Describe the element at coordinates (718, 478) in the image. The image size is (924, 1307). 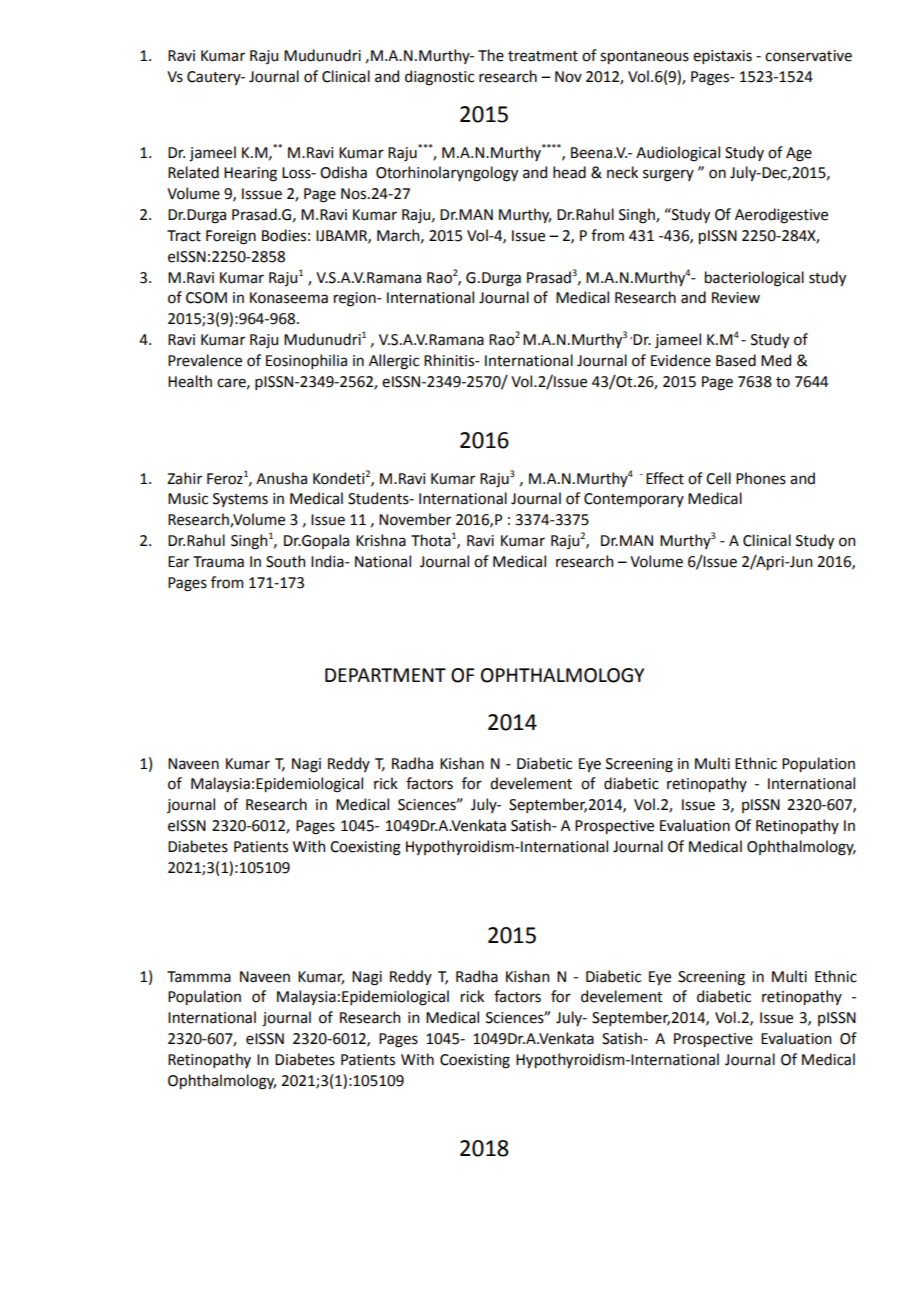
I see `Cell` at that location.
